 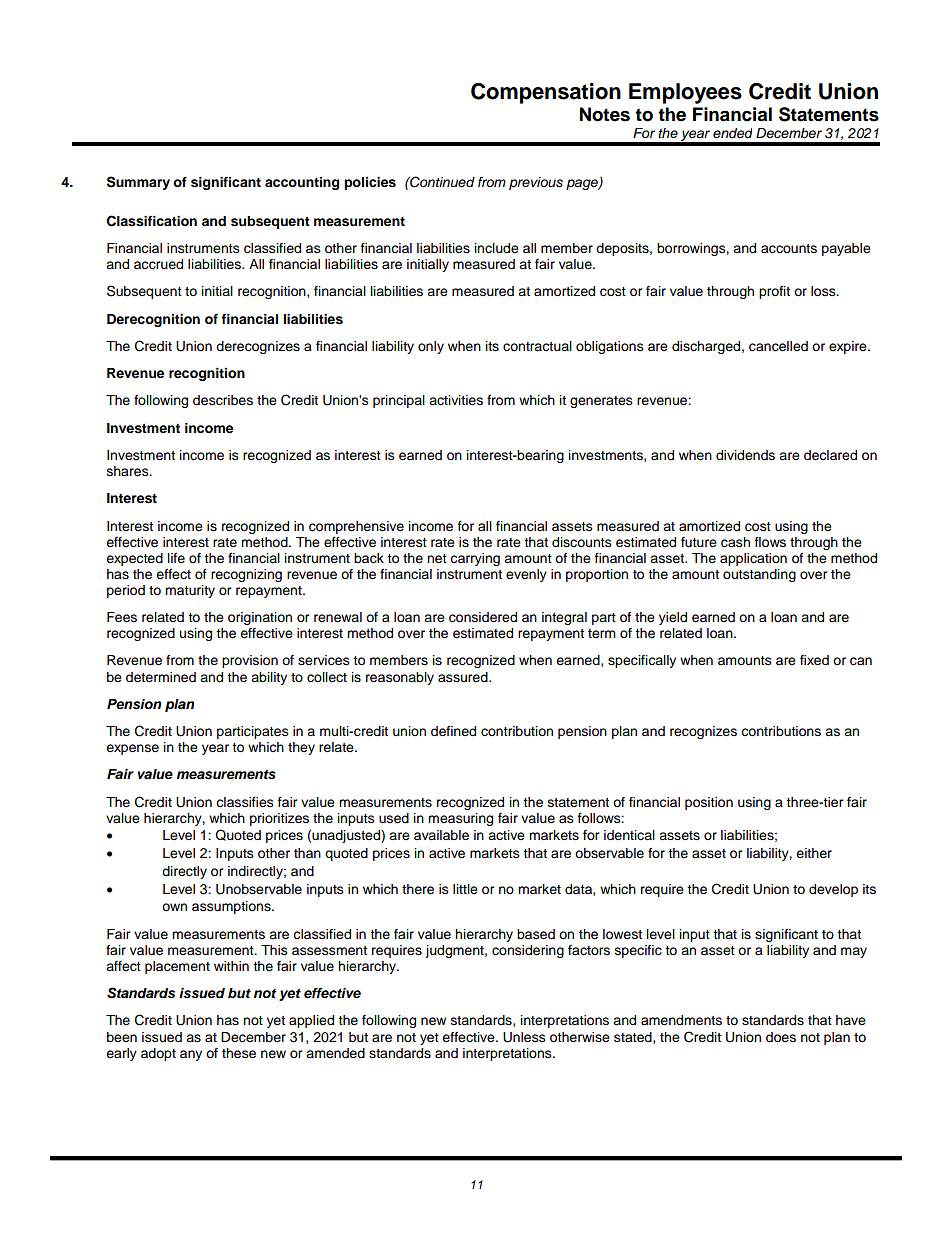 What do you see at coordinates (759, 575) in the screenshot?
I see `outstanding` at bounding box center [759, 575].
